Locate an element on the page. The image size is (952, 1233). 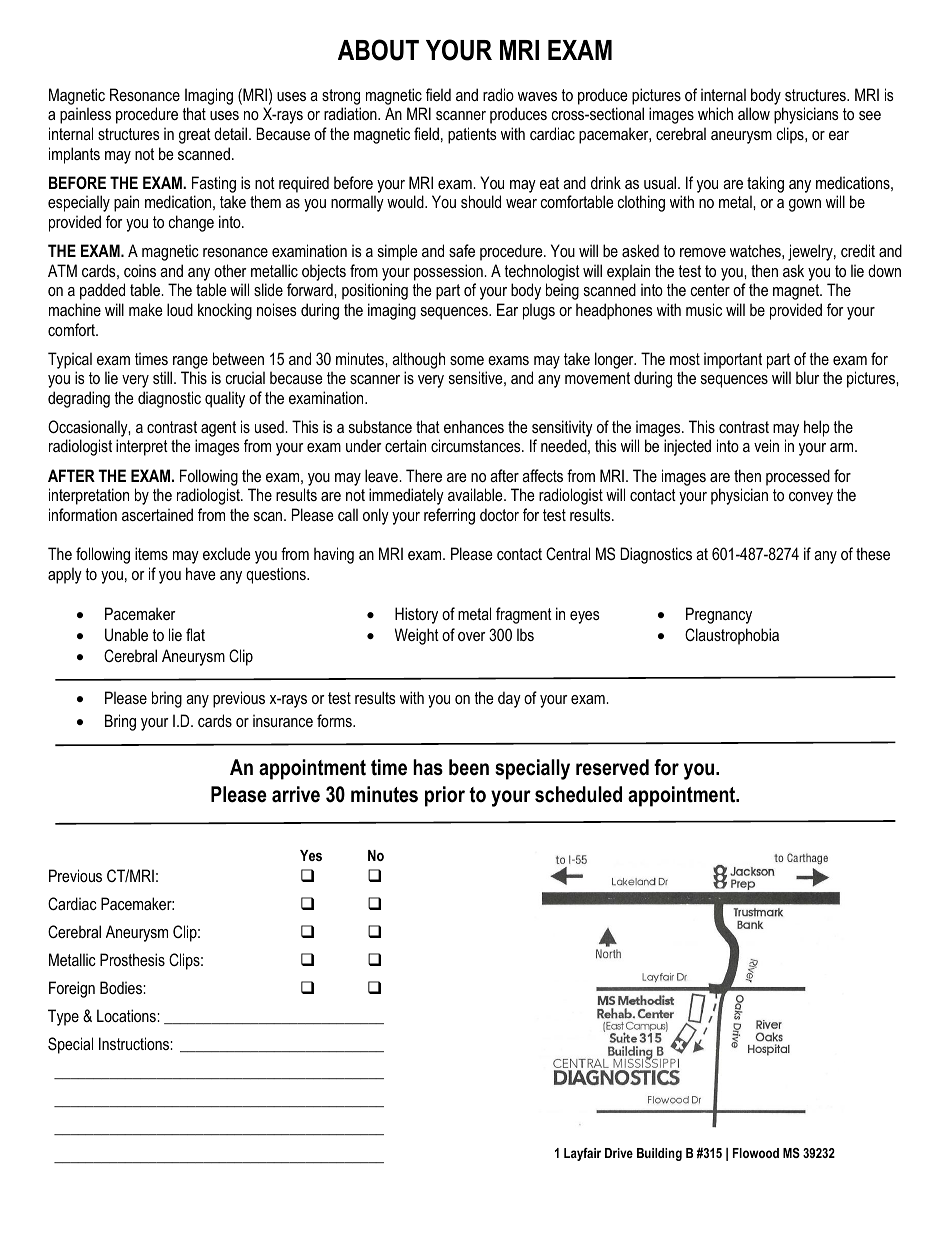
allow is located at coordinates (754, 113).
